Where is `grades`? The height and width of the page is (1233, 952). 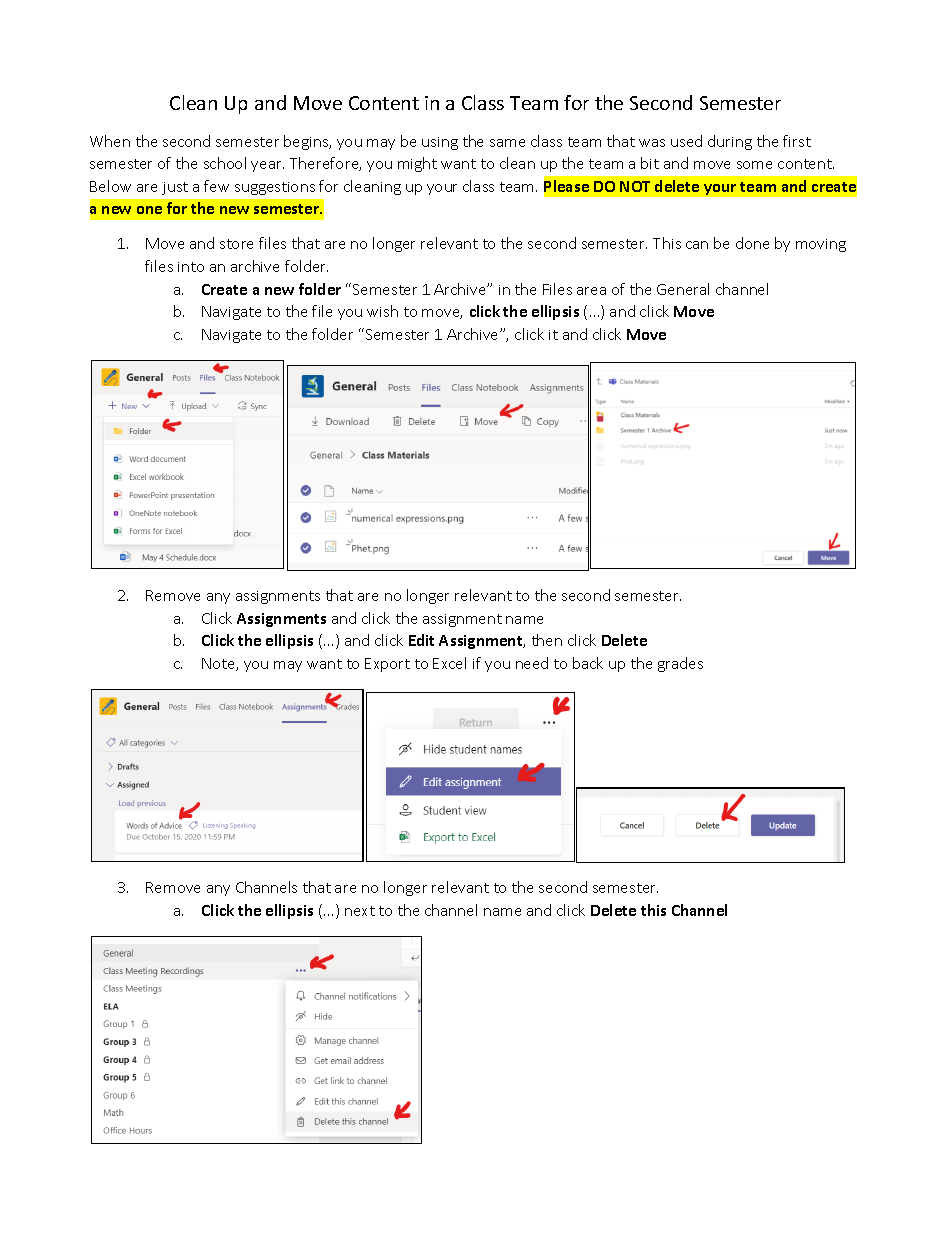
grades is located at coordinates (680, 664).
